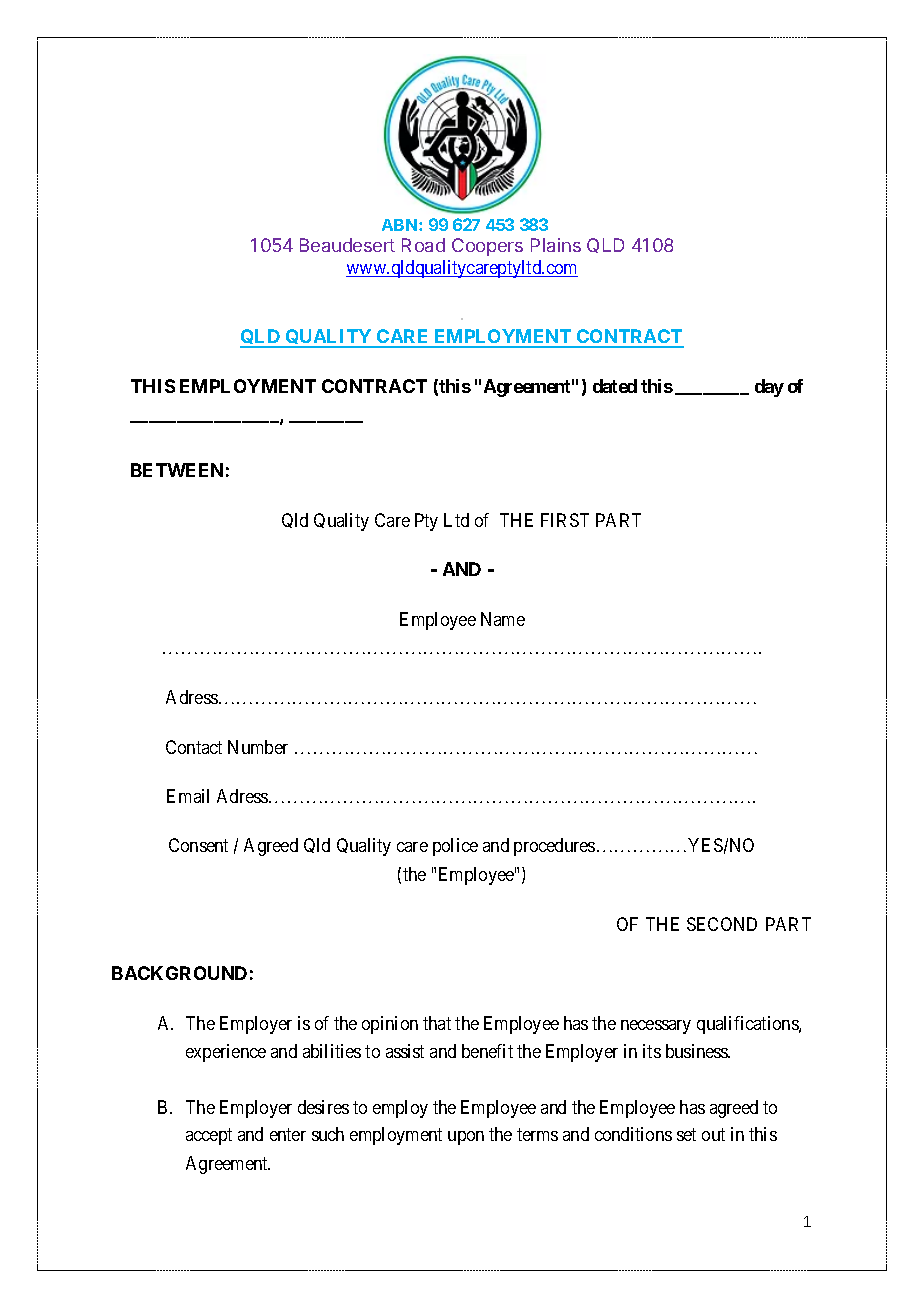  What do you see at coordinates (288, 1135) in the screenshot?
I see `enter` at bounding box center [288, 1135].
